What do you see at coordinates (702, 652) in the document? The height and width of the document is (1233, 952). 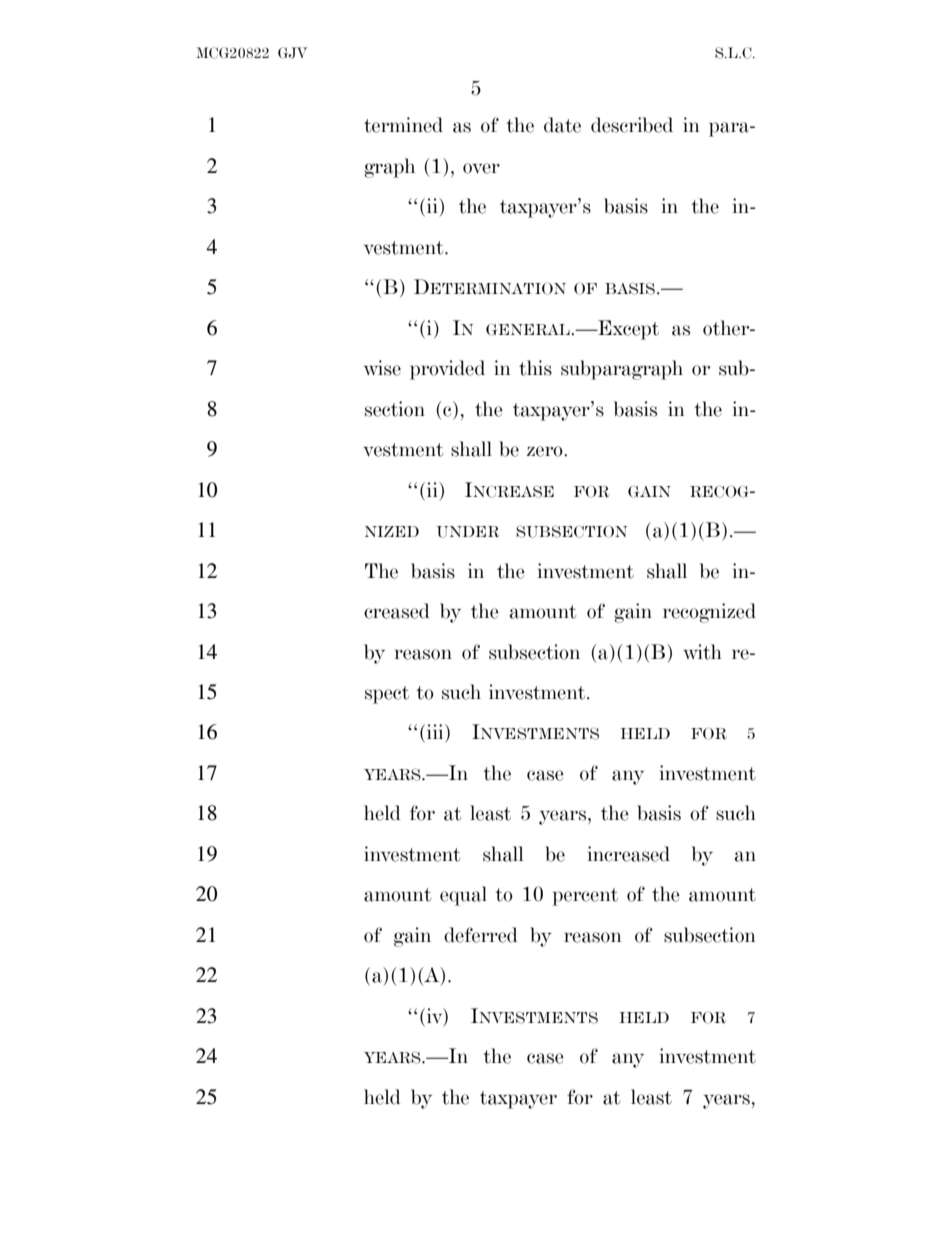 I see `with` at bounding box center [702, 652].
